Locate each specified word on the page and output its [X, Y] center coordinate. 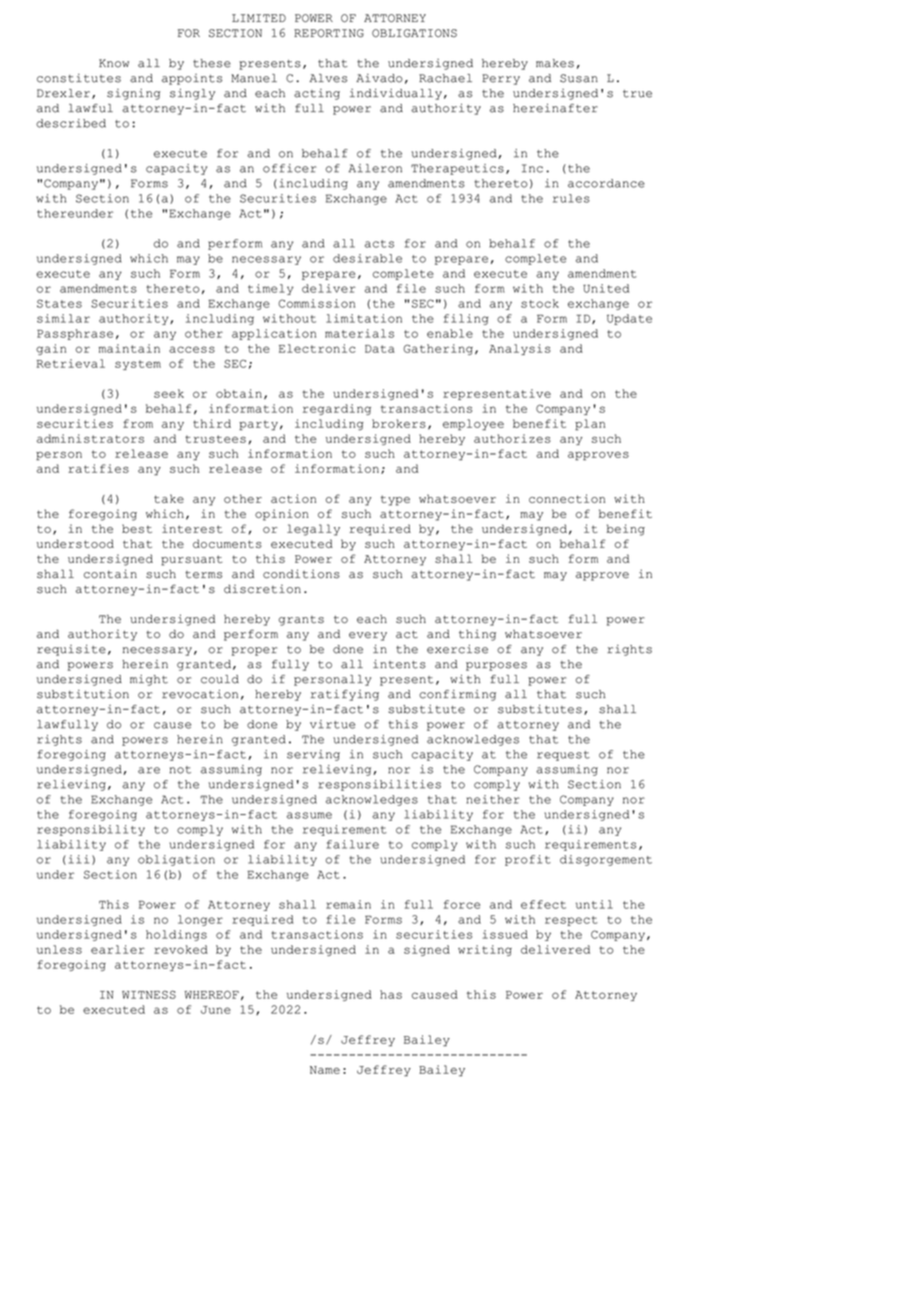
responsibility [91, 830]
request [563, 756]
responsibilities [379, 785]
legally [313, 530]
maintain [129, 348]
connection [567, 498]
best [137, 528]
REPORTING [329, 33]
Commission [316, 303]
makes [555, 63]
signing [133, 94]
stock [540, 303]
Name [325, 1070]
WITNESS [149, 994]
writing [485, 950]
